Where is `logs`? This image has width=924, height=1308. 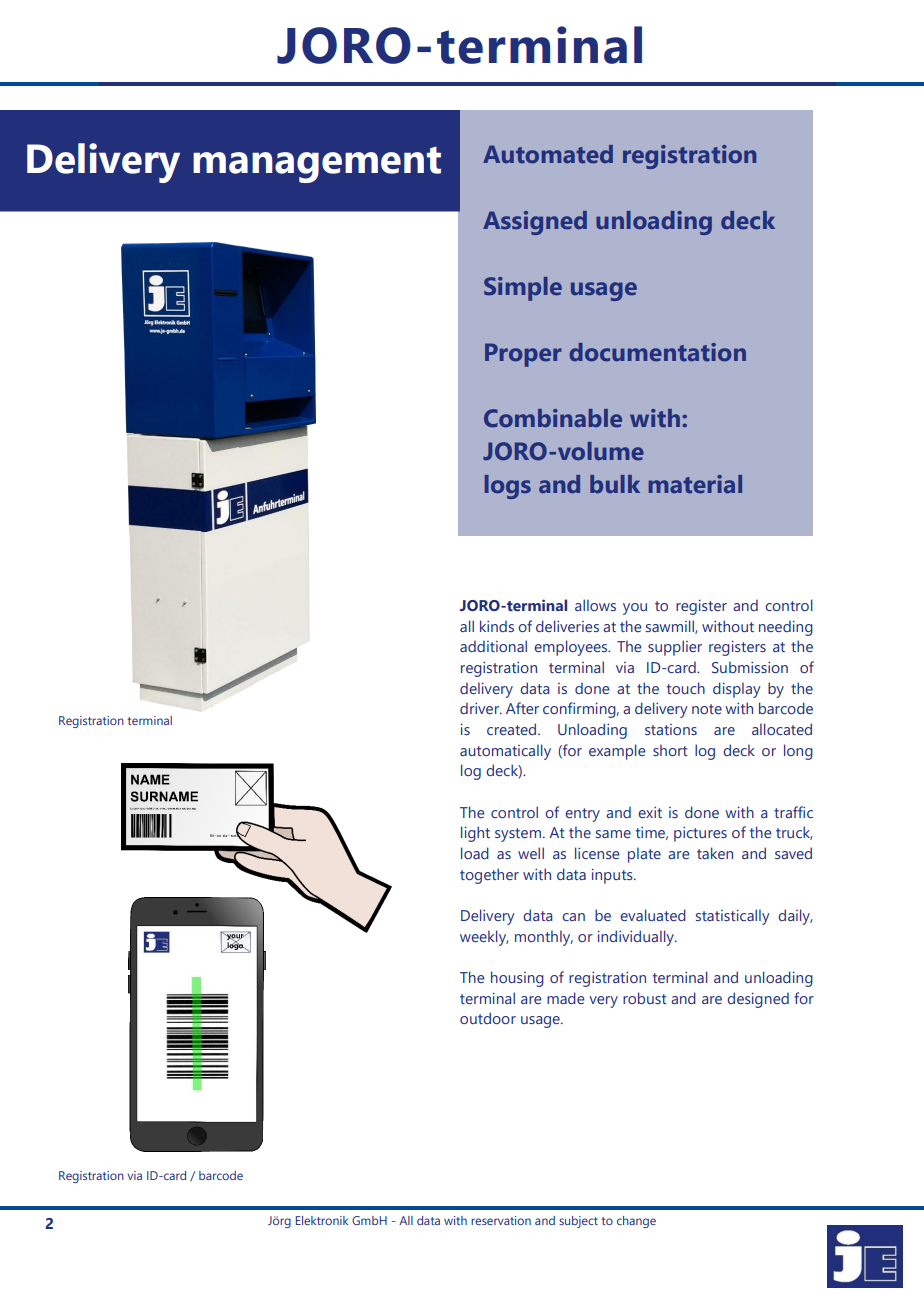 logs is located at coordinates (508, 487).
